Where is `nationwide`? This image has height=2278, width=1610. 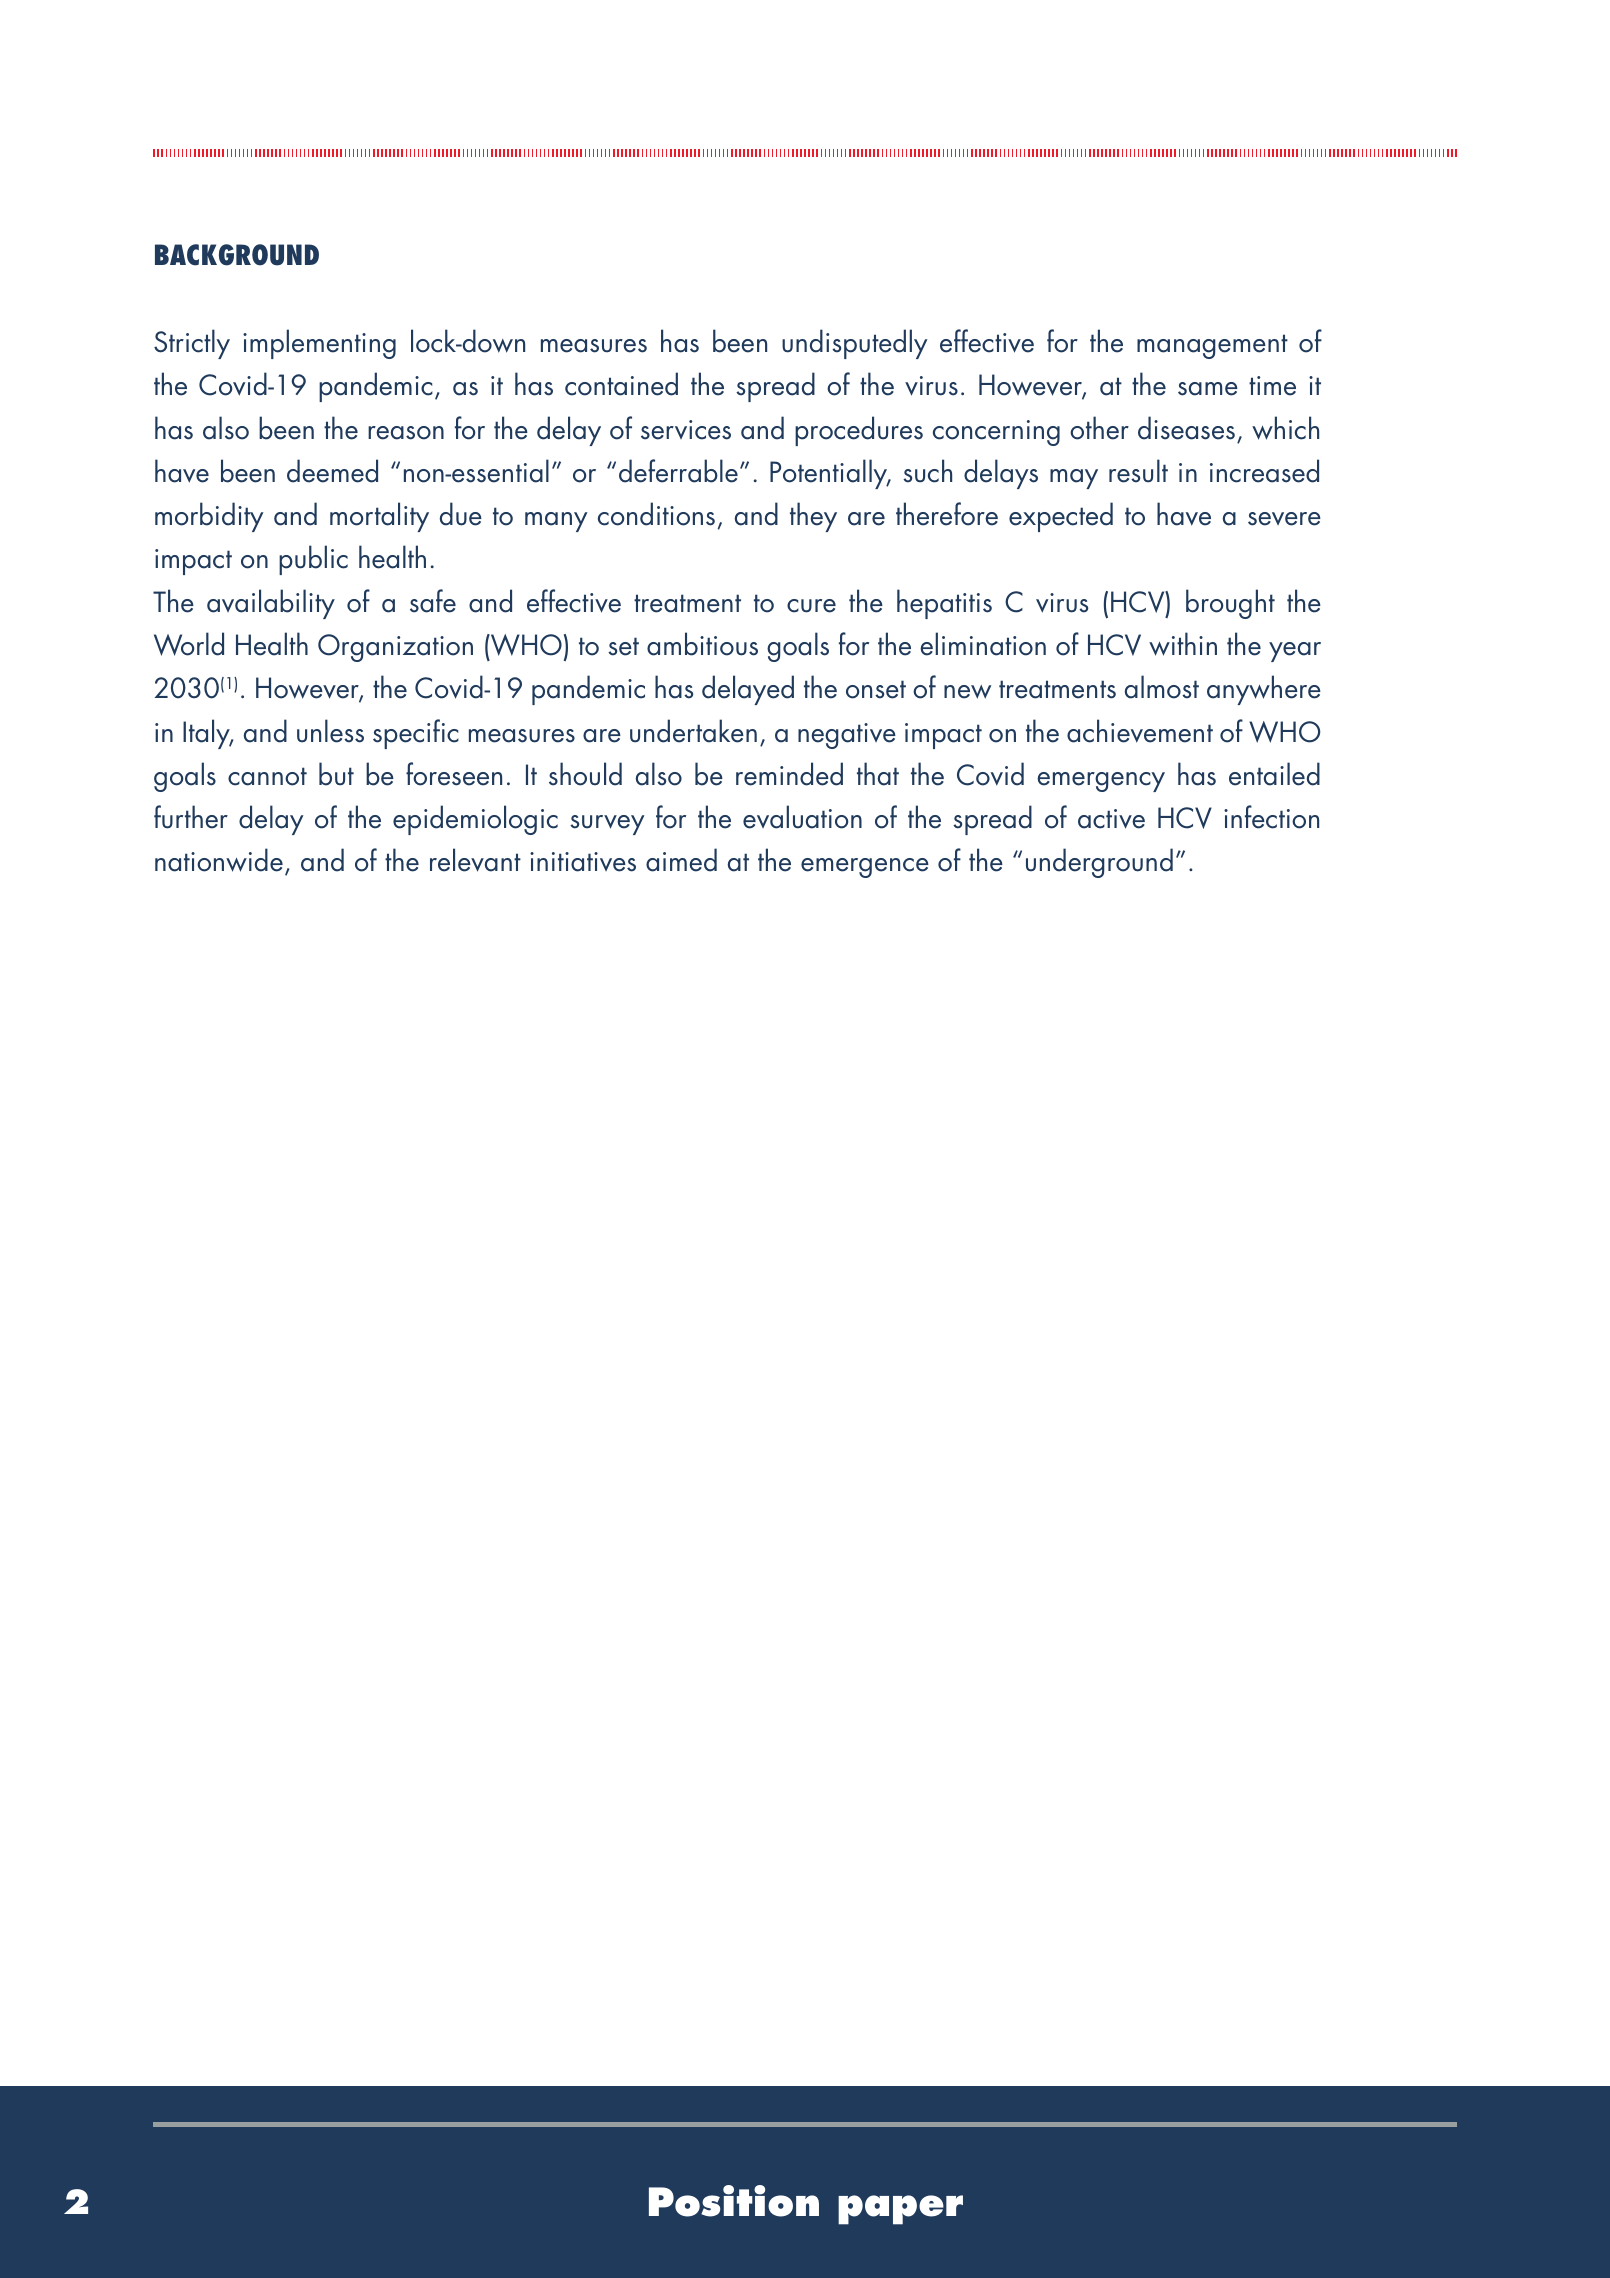 nationwide is located at coordinates (219, 860).
